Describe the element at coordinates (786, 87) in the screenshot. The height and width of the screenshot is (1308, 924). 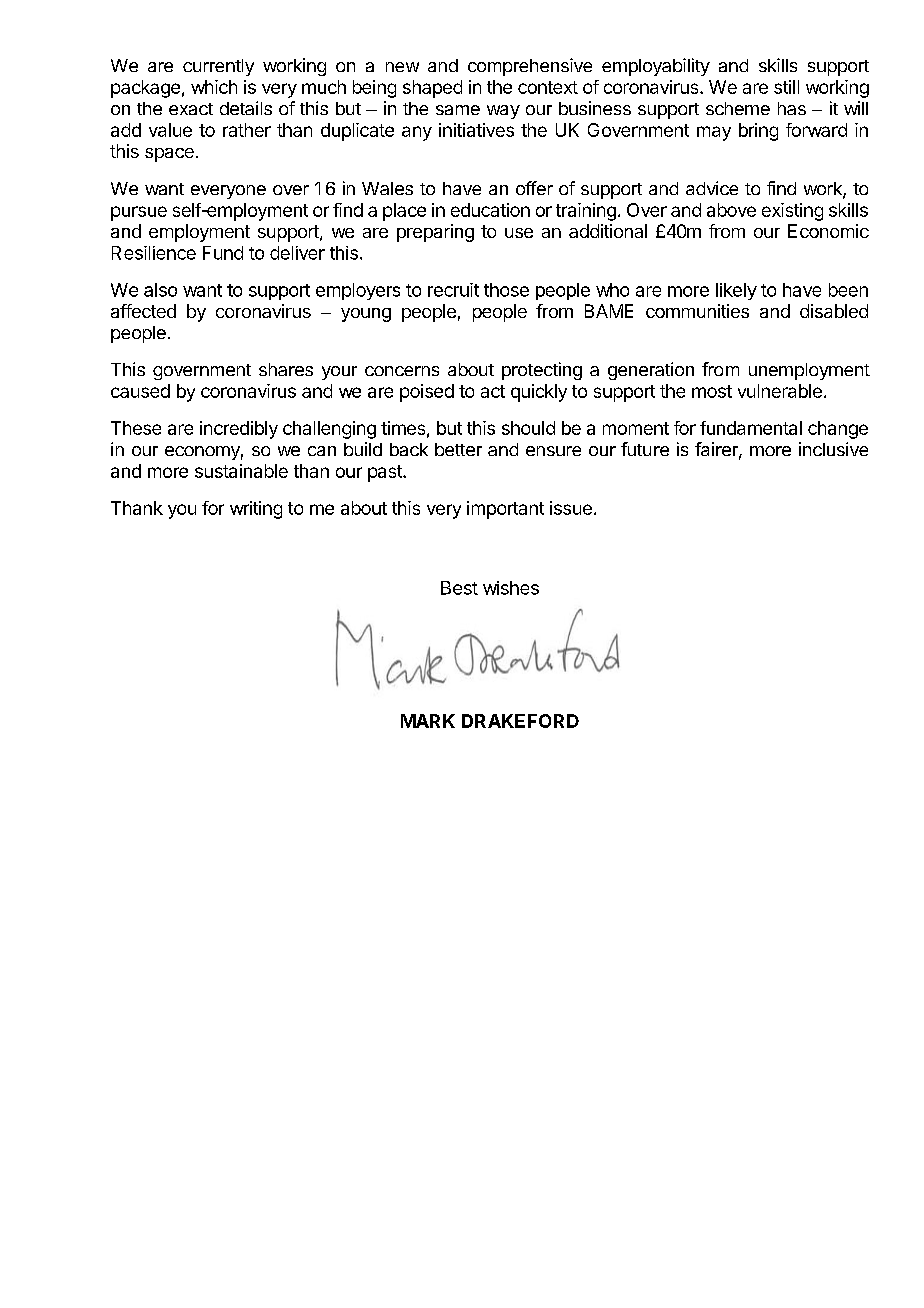
I see `still` at that location.
